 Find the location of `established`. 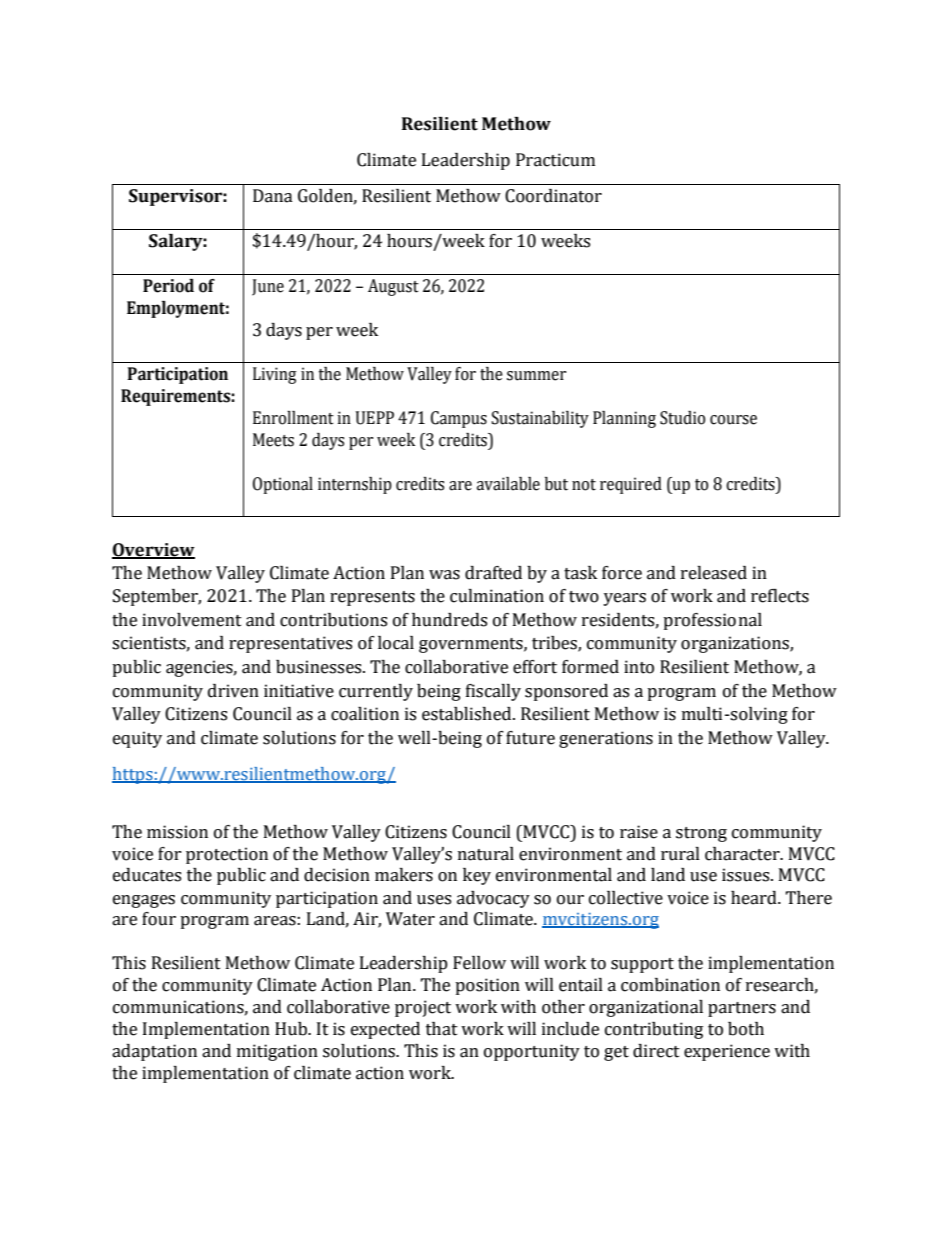

established is located at coordinates (468, 714).
